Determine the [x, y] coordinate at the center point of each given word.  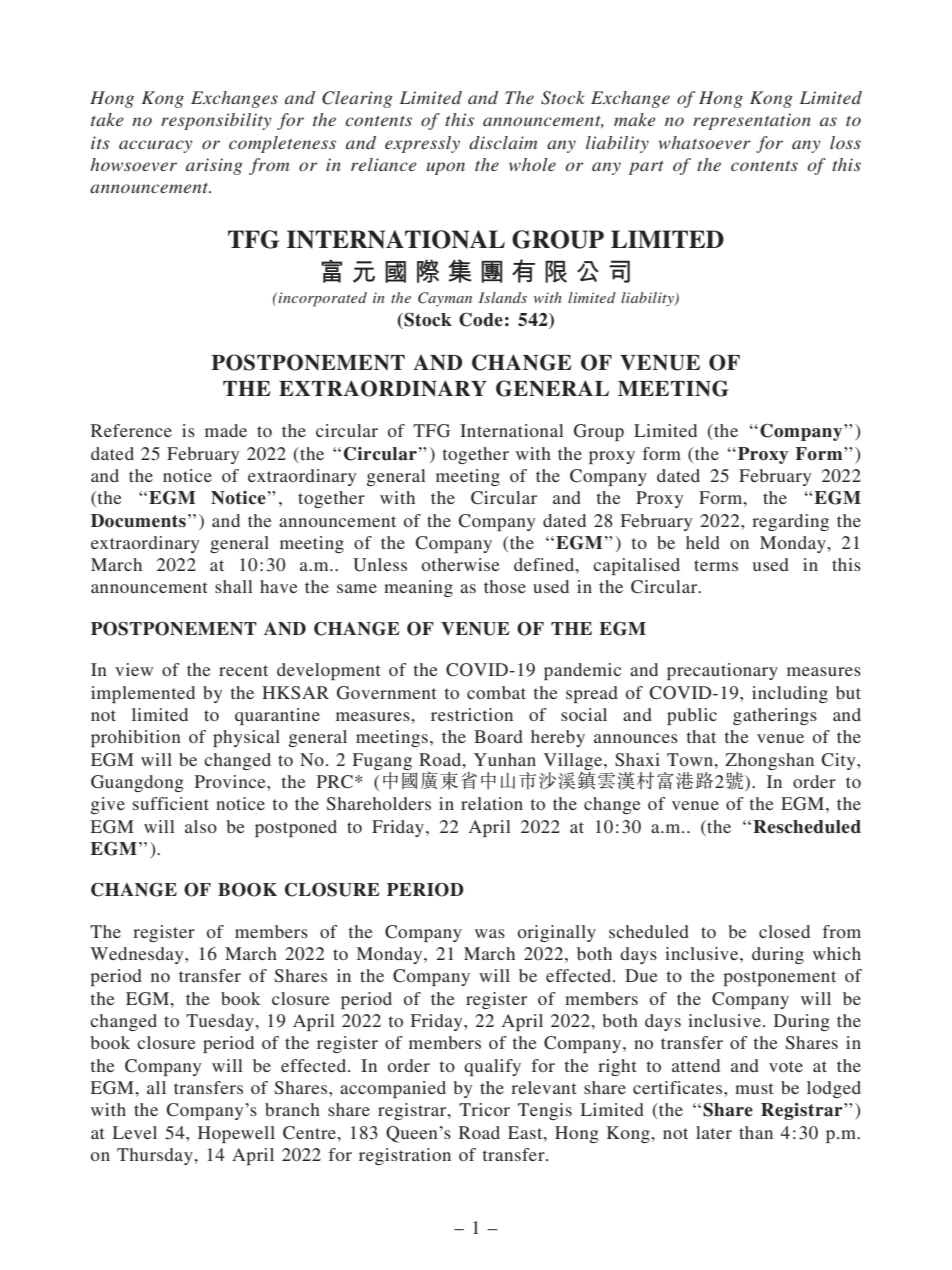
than [756, 1132]
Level [135, 1132]
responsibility [216, 121]
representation [752, 121]
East [526, 1132]
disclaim [503, 142]
